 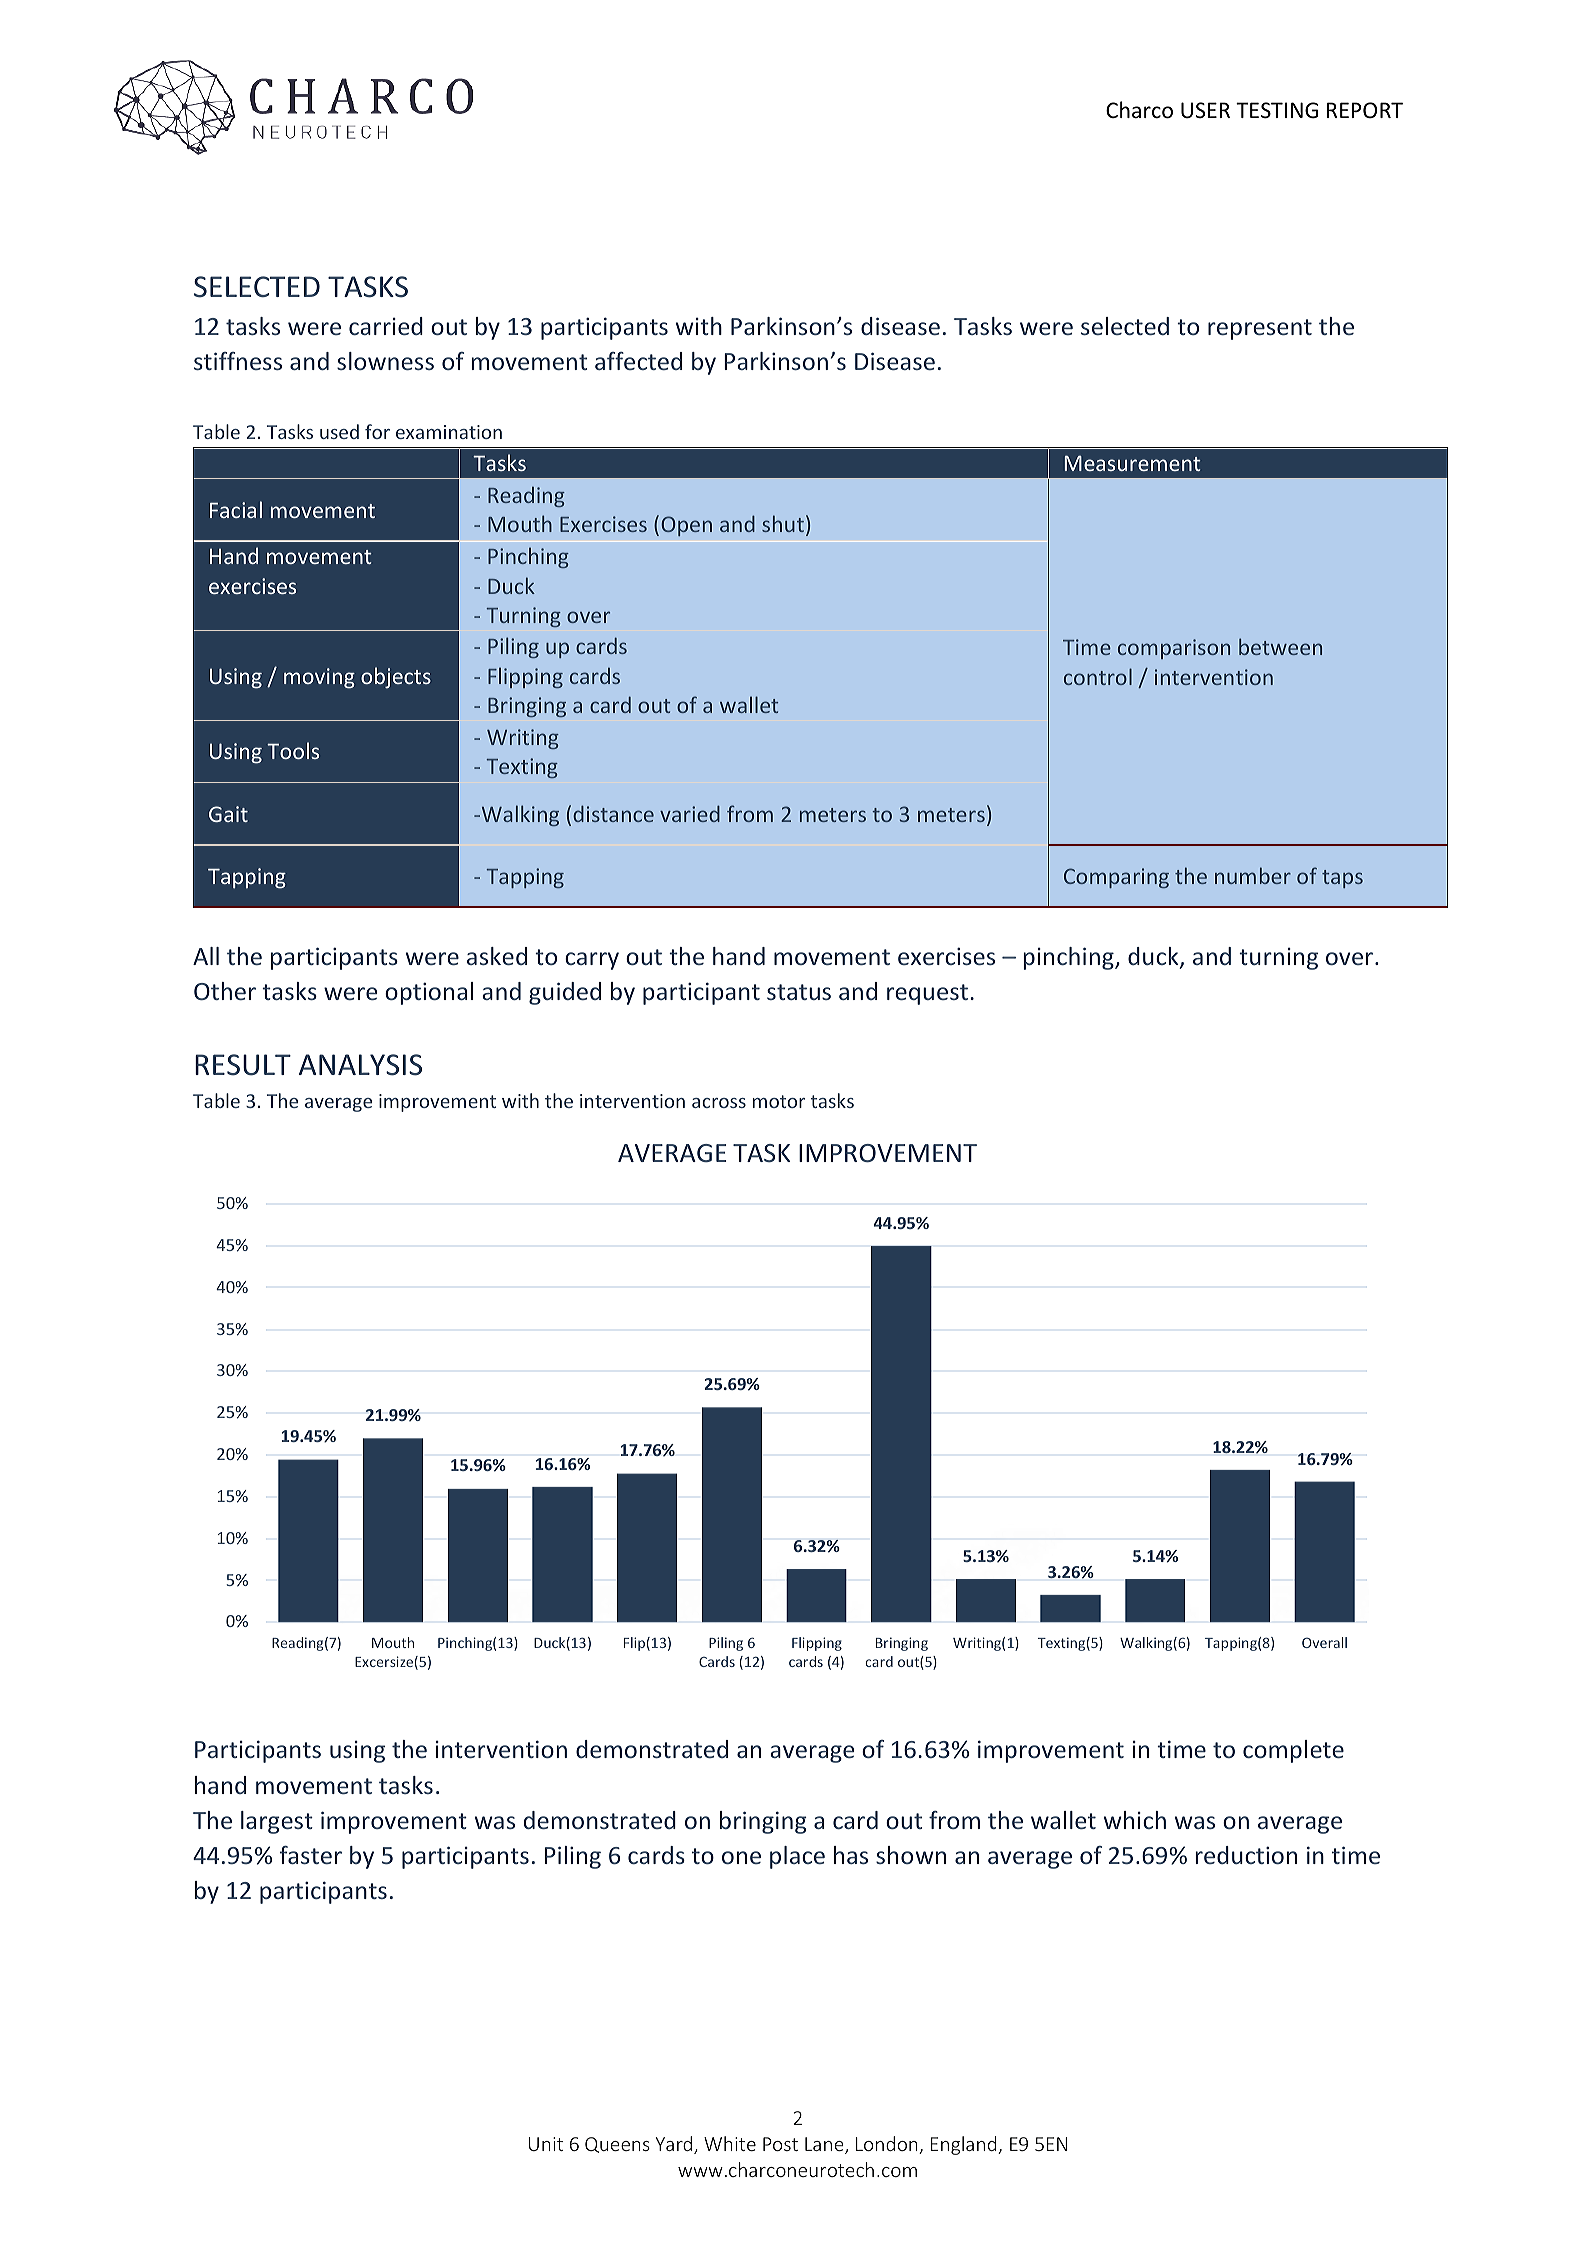 What do you see at coordinates (386, 326) in the image?
I see `carried` at bounding box center [386, 326].
